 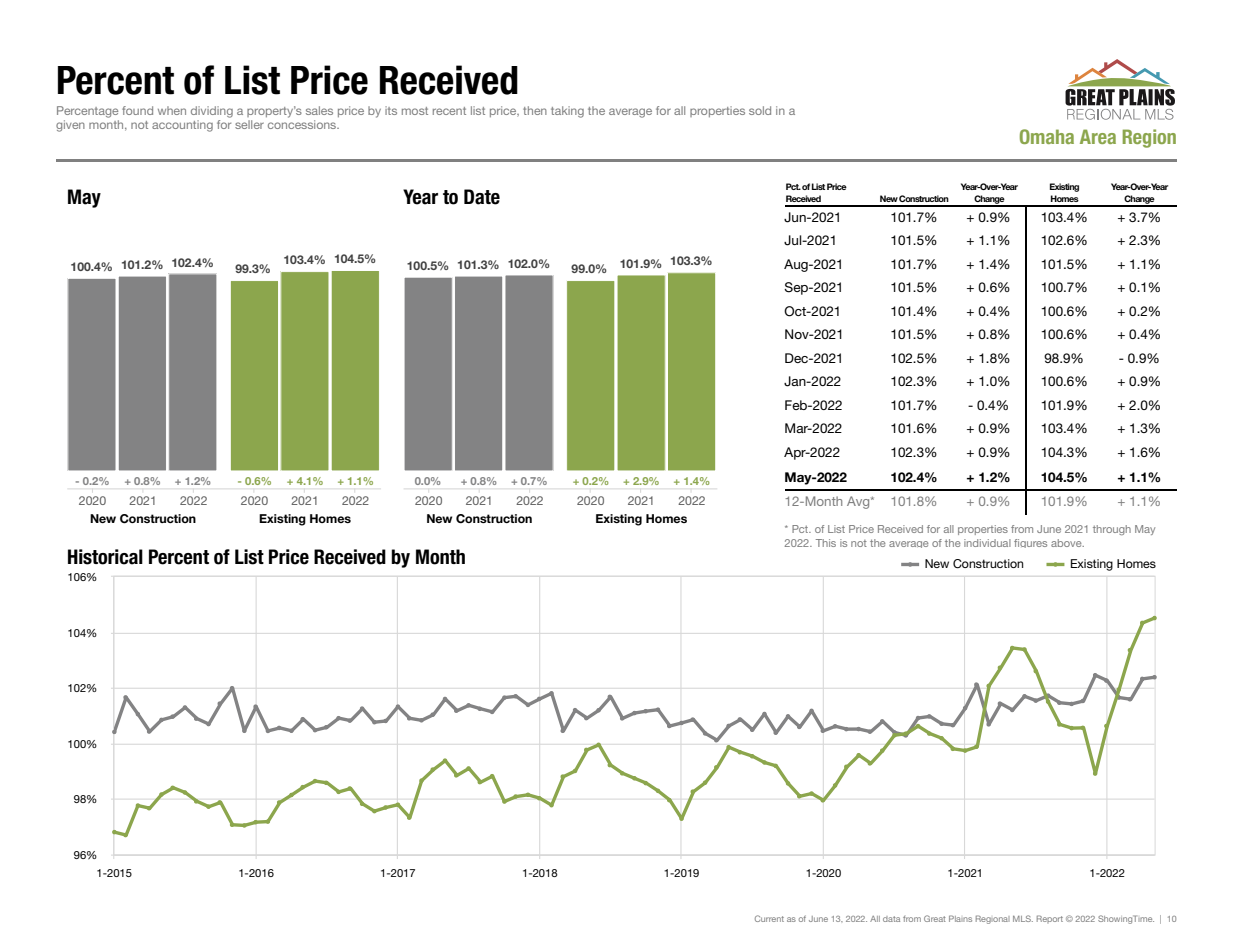 What do you see at coordinates (105, 557) in the screenshot?
I see `Historical` at bounding box center [105, 557].
